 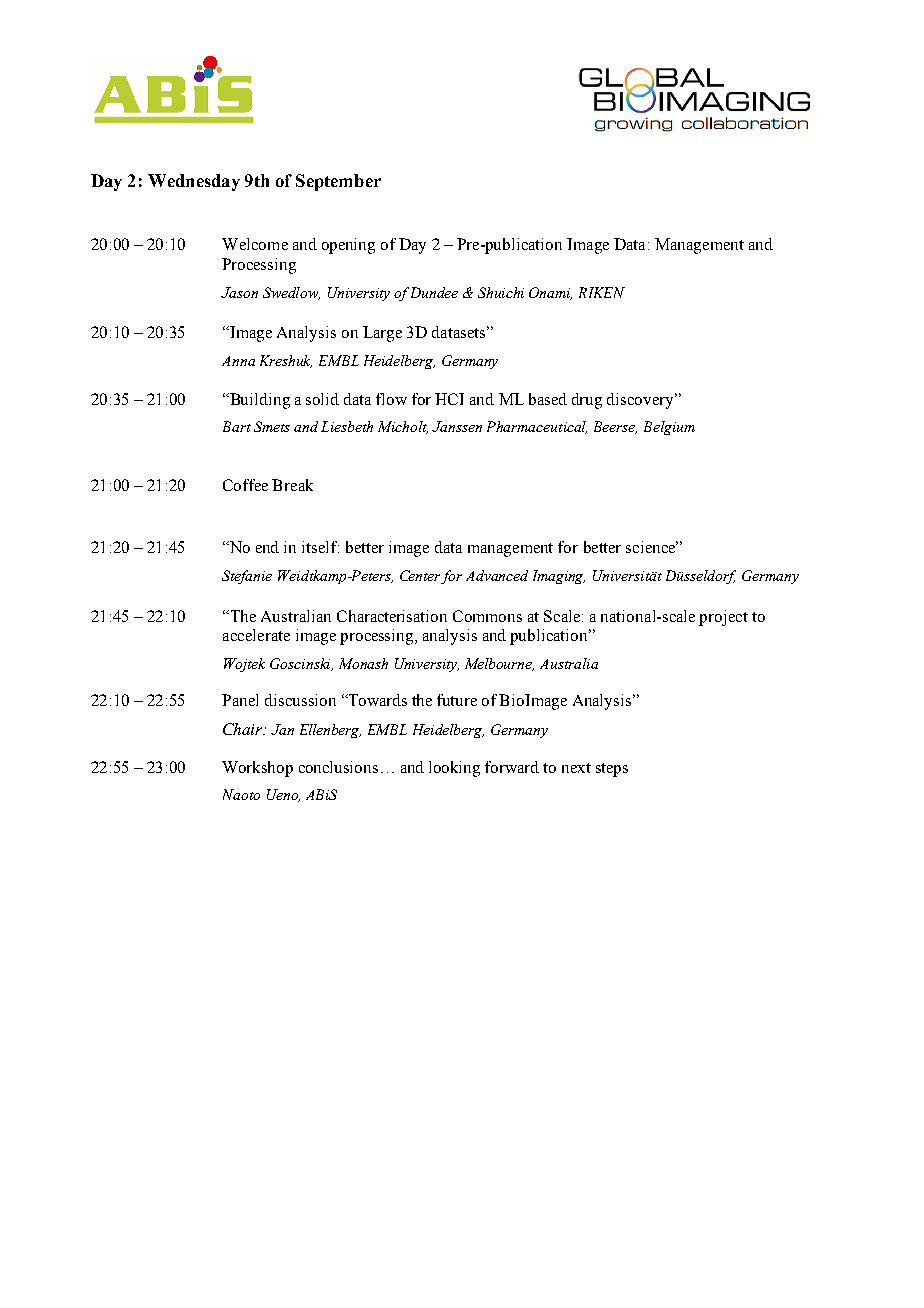 I want to click on Large, so click(x=382, y=334).
